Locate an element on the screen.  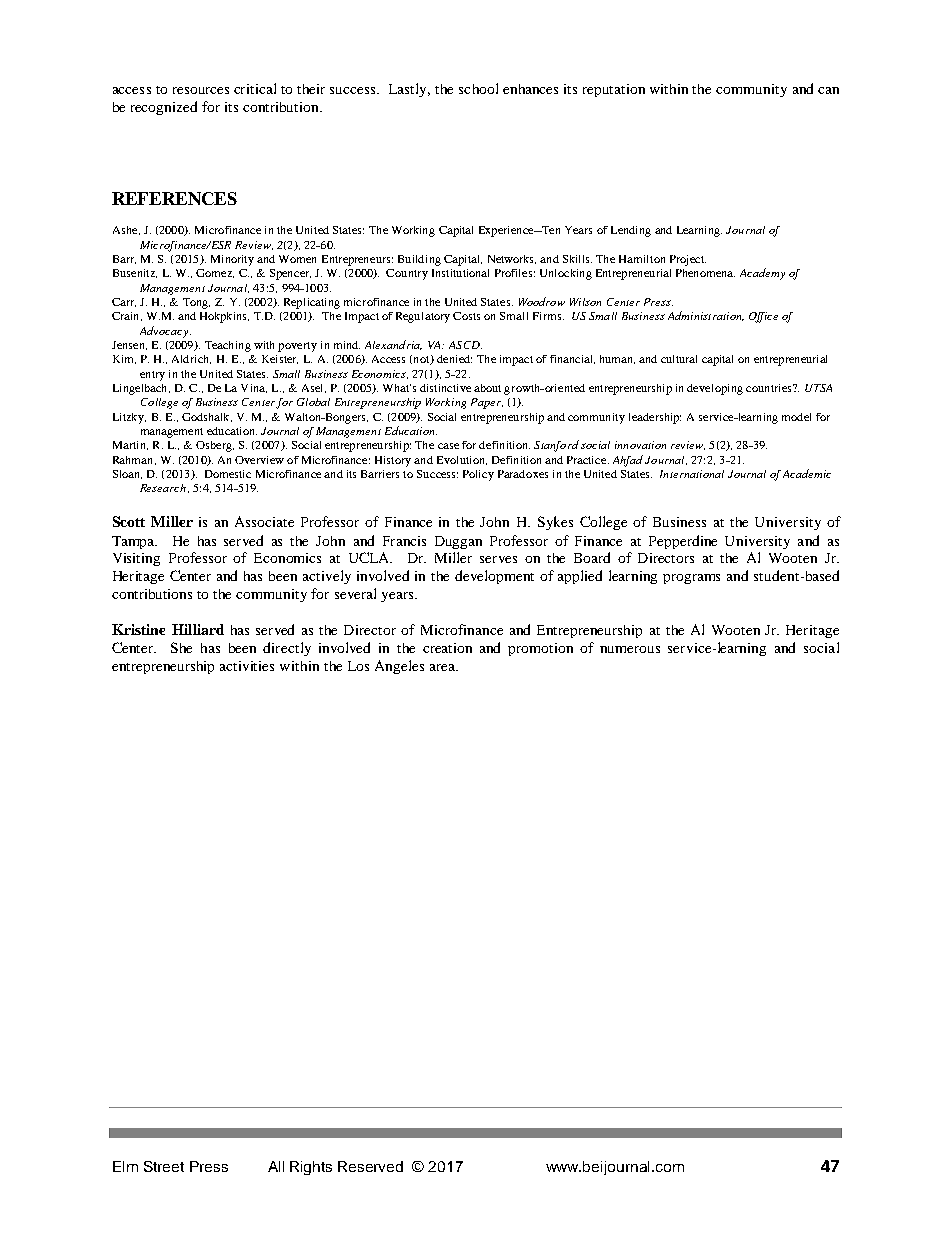
resources is located at coordinates (201, 90).
